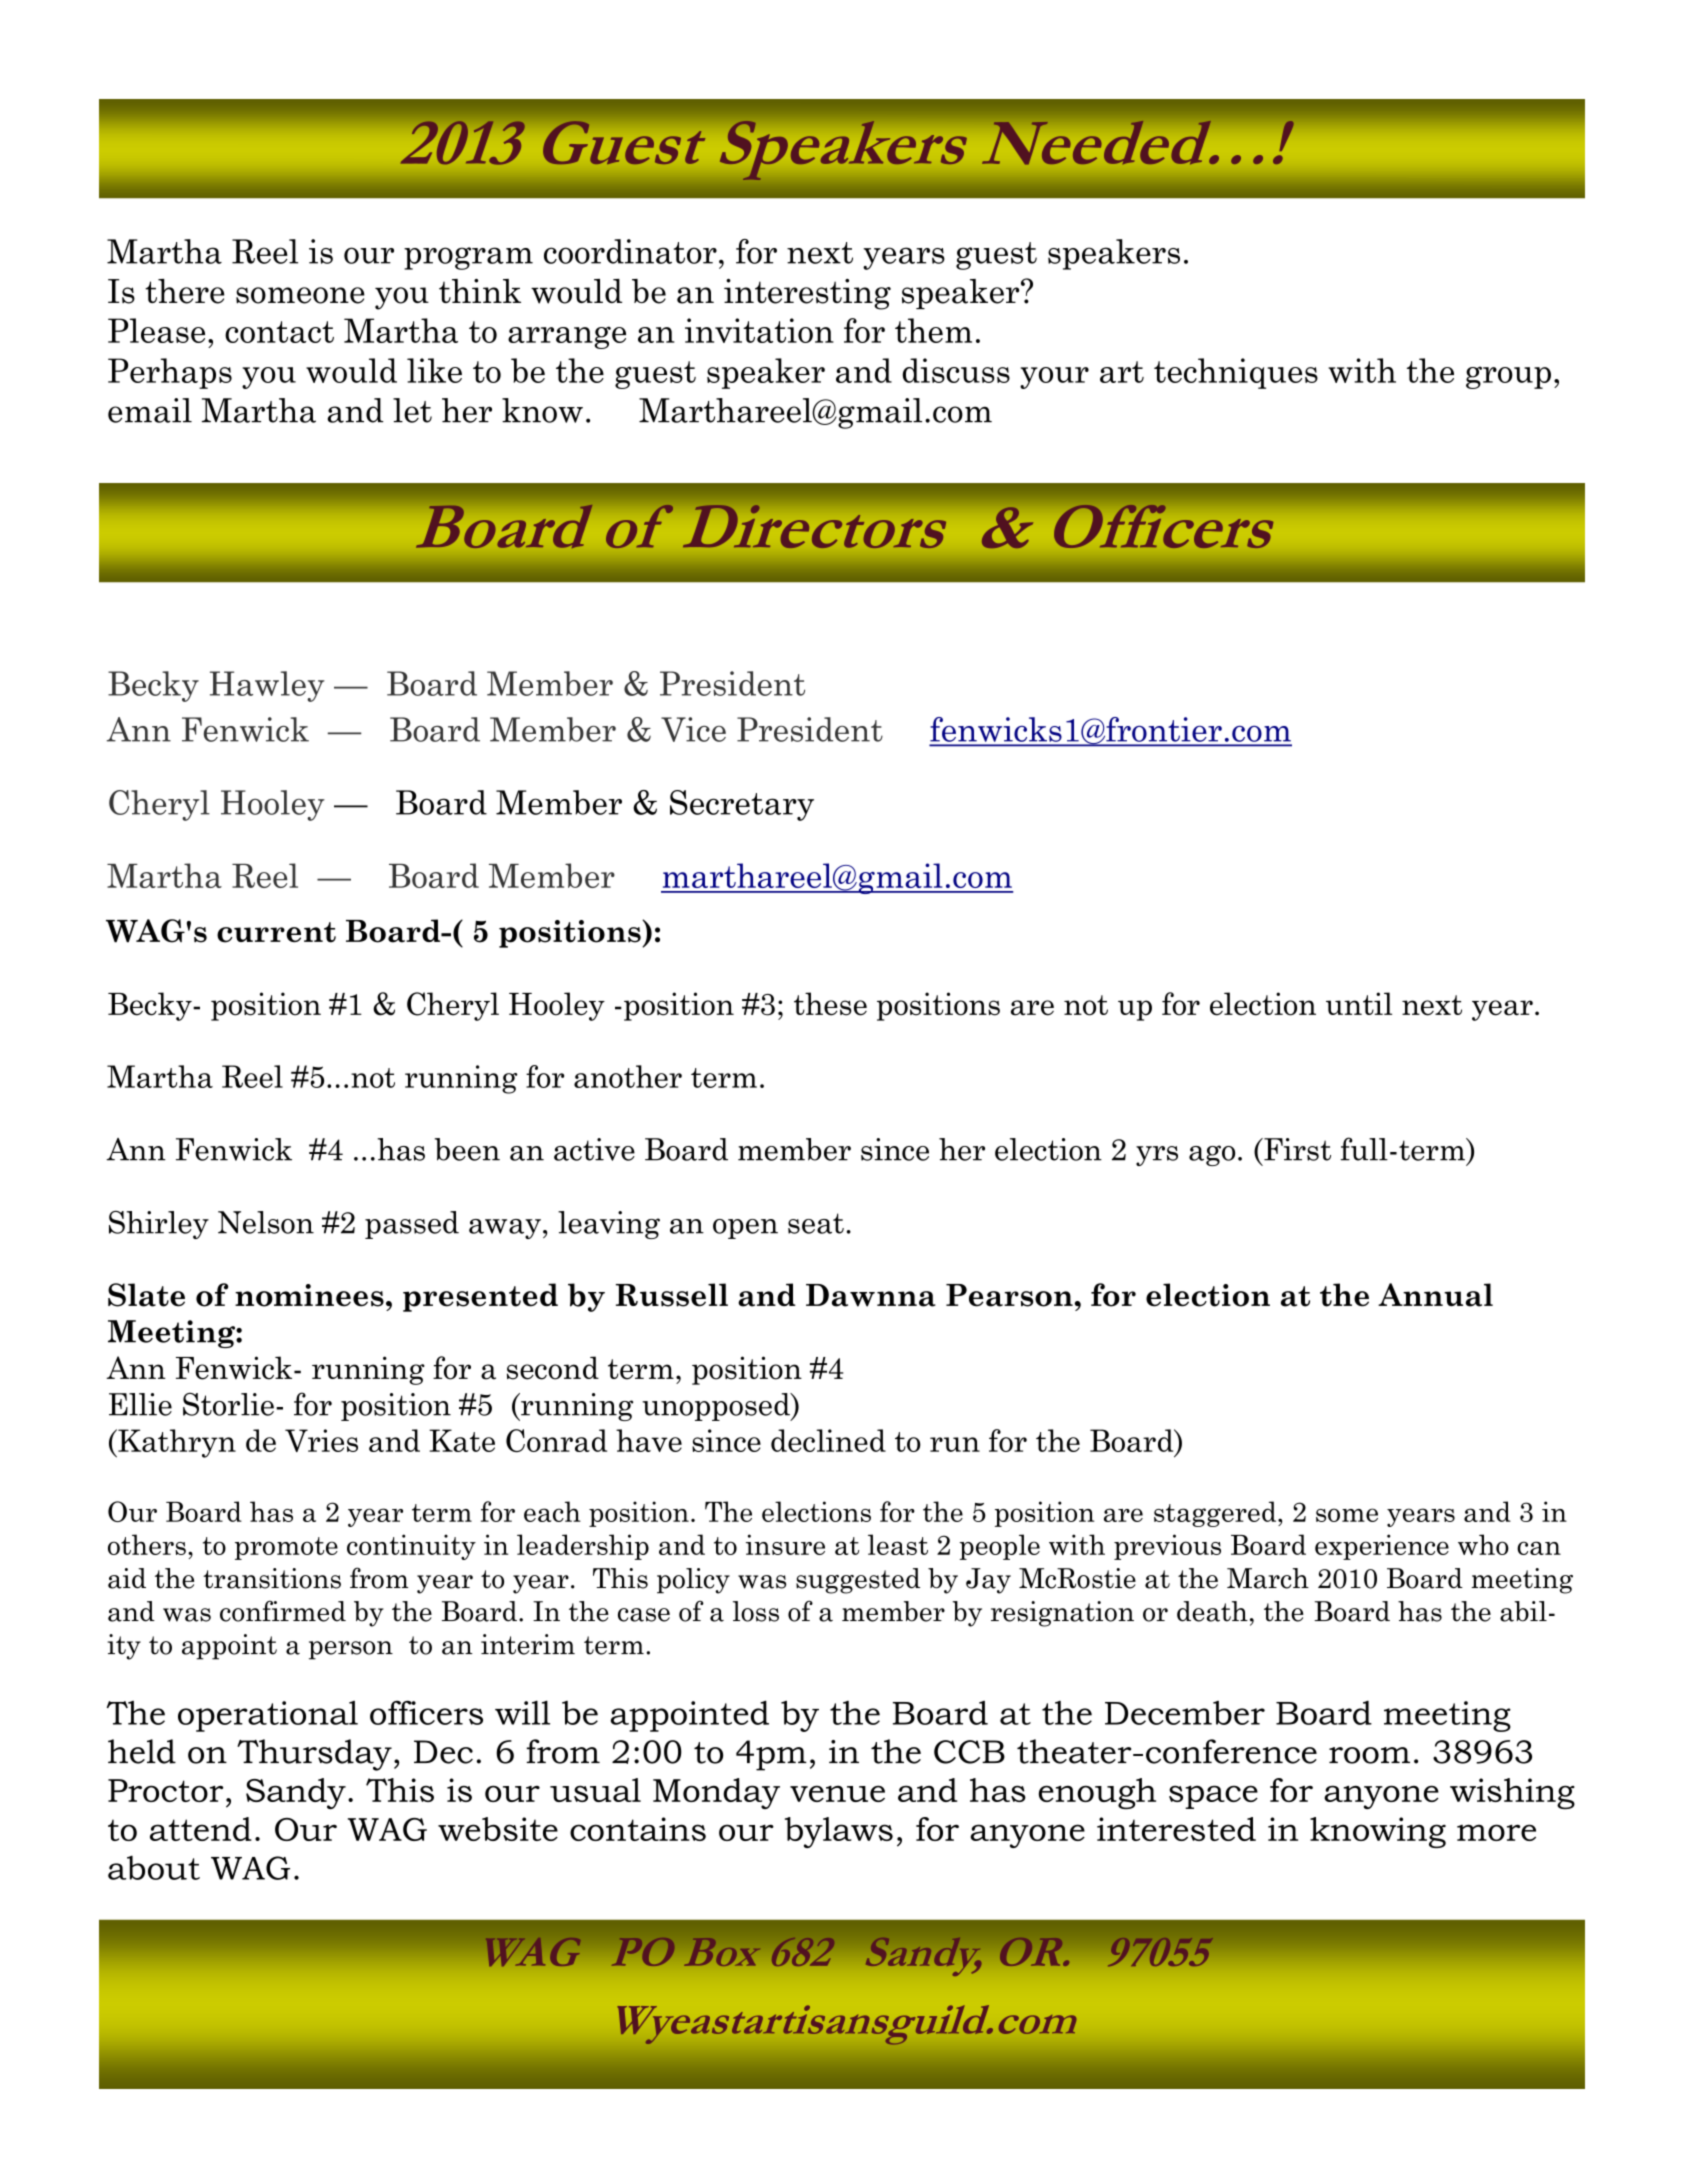 This image has height=2180, width=1684. Describe the element at coordinates (1359, 1003) in the image. I see `until` at that location.
